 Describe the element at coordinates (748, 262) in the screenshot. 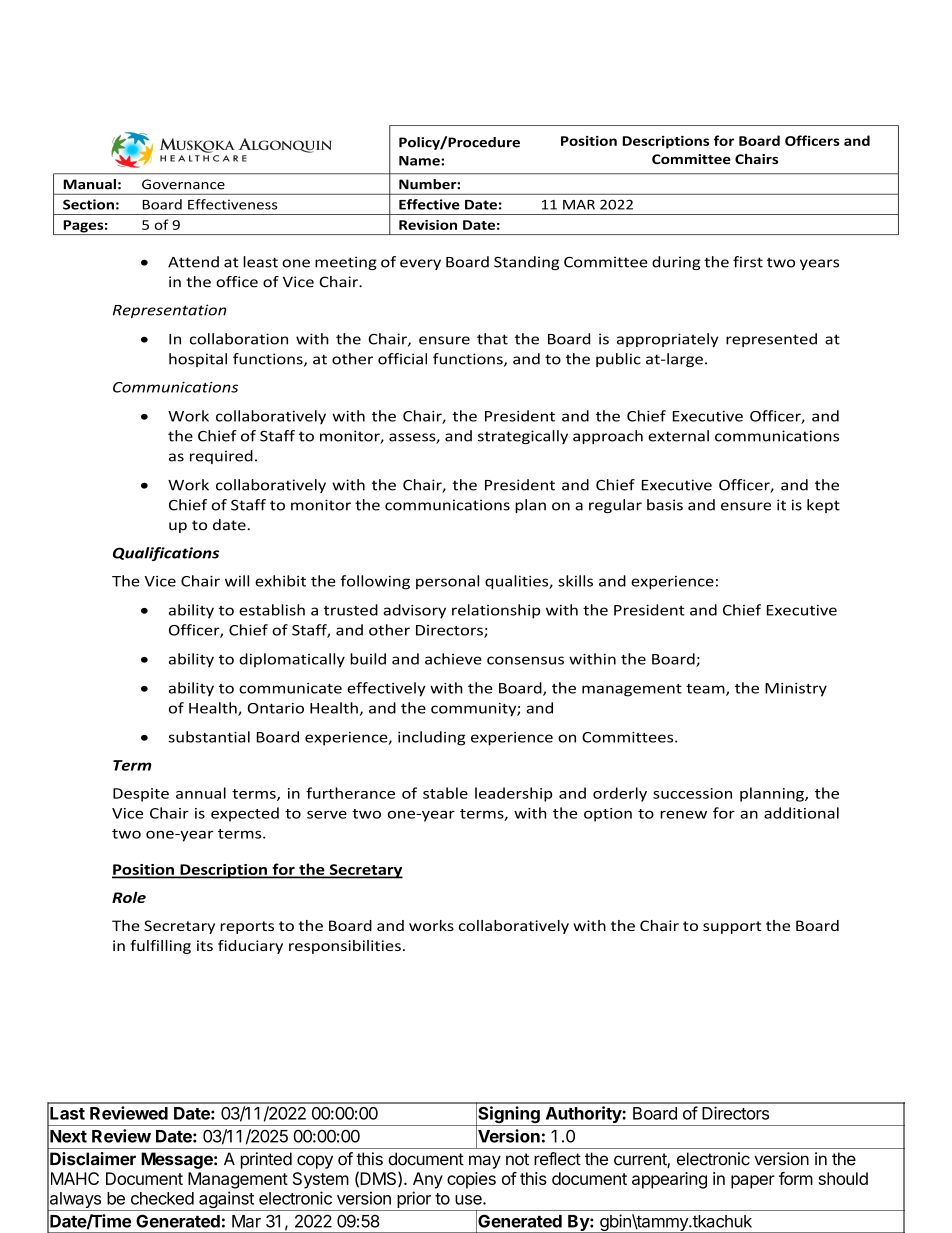

I see `first` at that location.
